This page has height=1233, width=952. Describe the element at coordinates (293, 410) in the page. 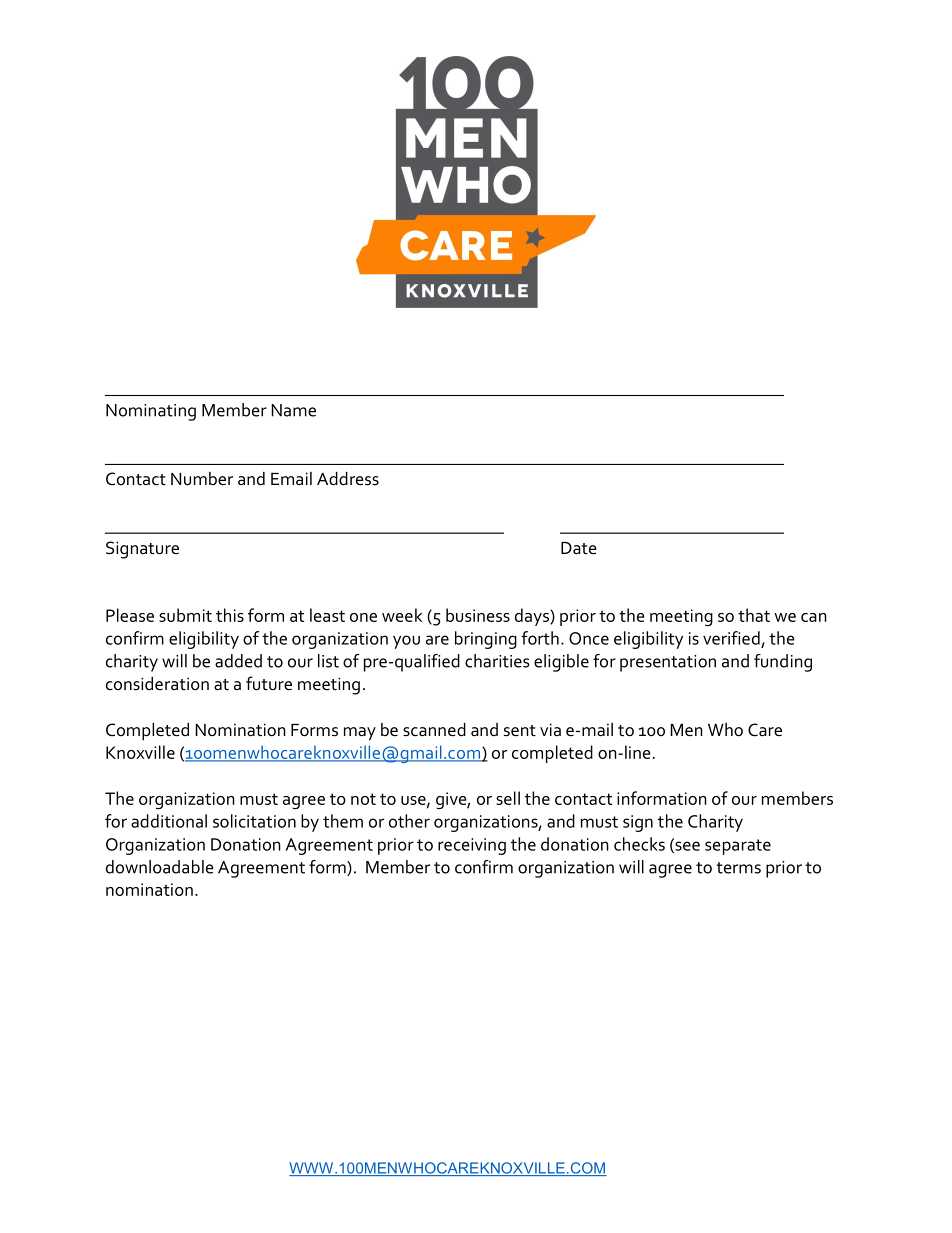

I see `Name` at that location.
